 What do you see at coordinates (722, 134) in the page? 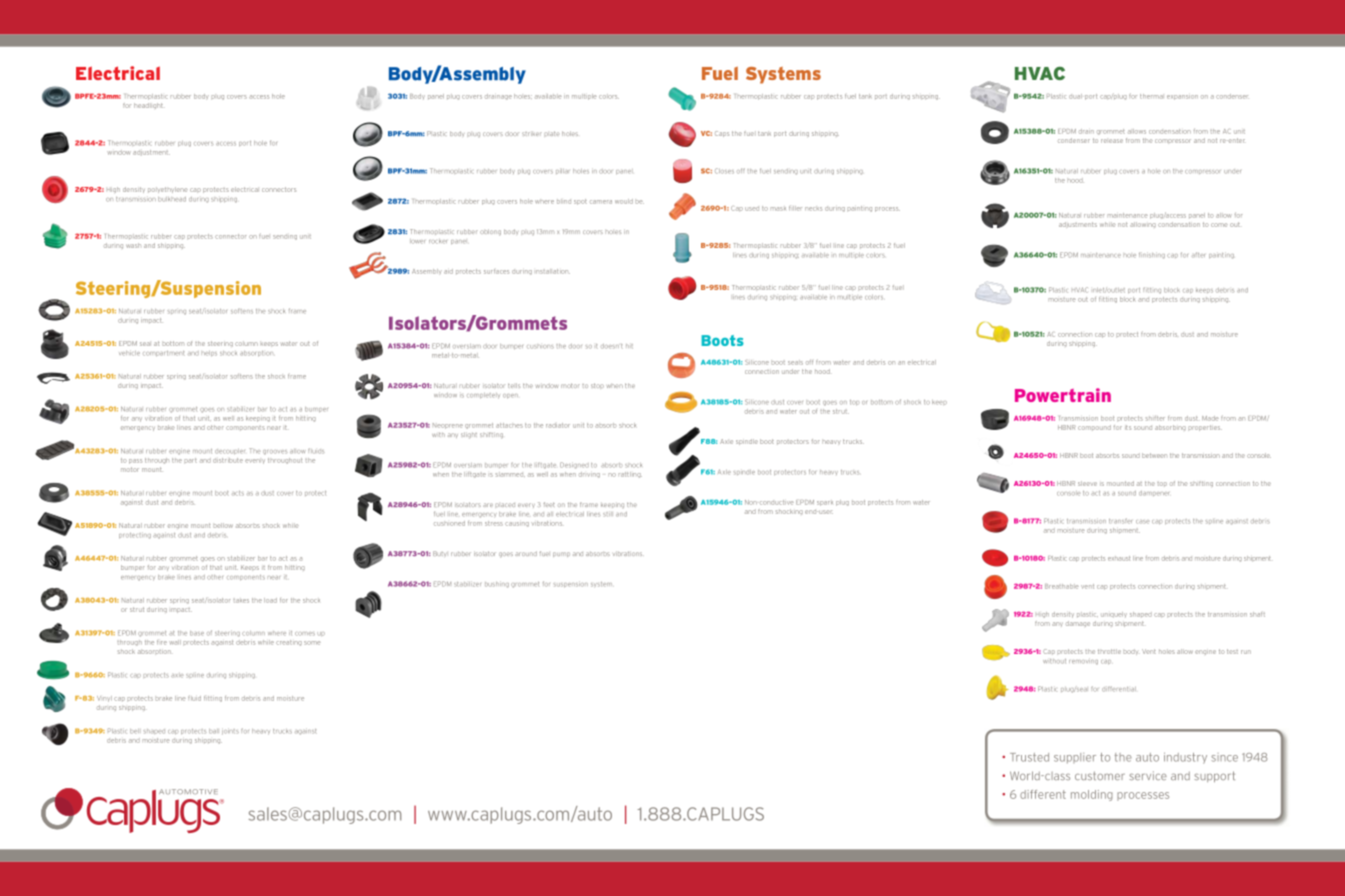
I see `Caps` at bounding box center [722, 134].
